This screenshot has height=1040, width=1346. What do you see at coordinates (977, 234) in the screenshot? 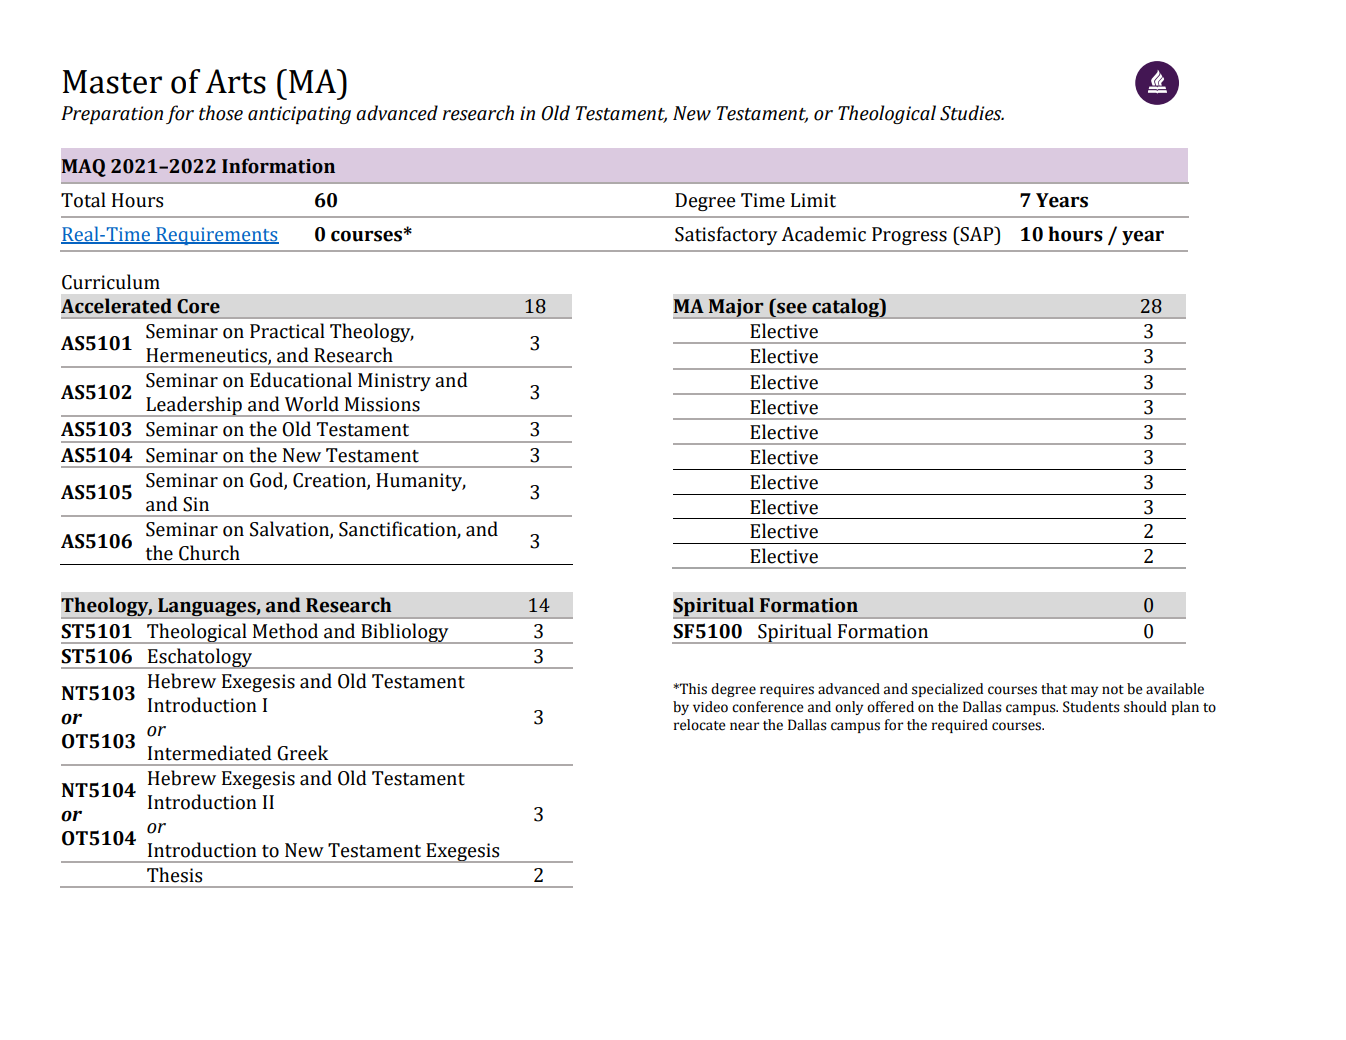
I see `SAP` at bounding box center [977, 234].
